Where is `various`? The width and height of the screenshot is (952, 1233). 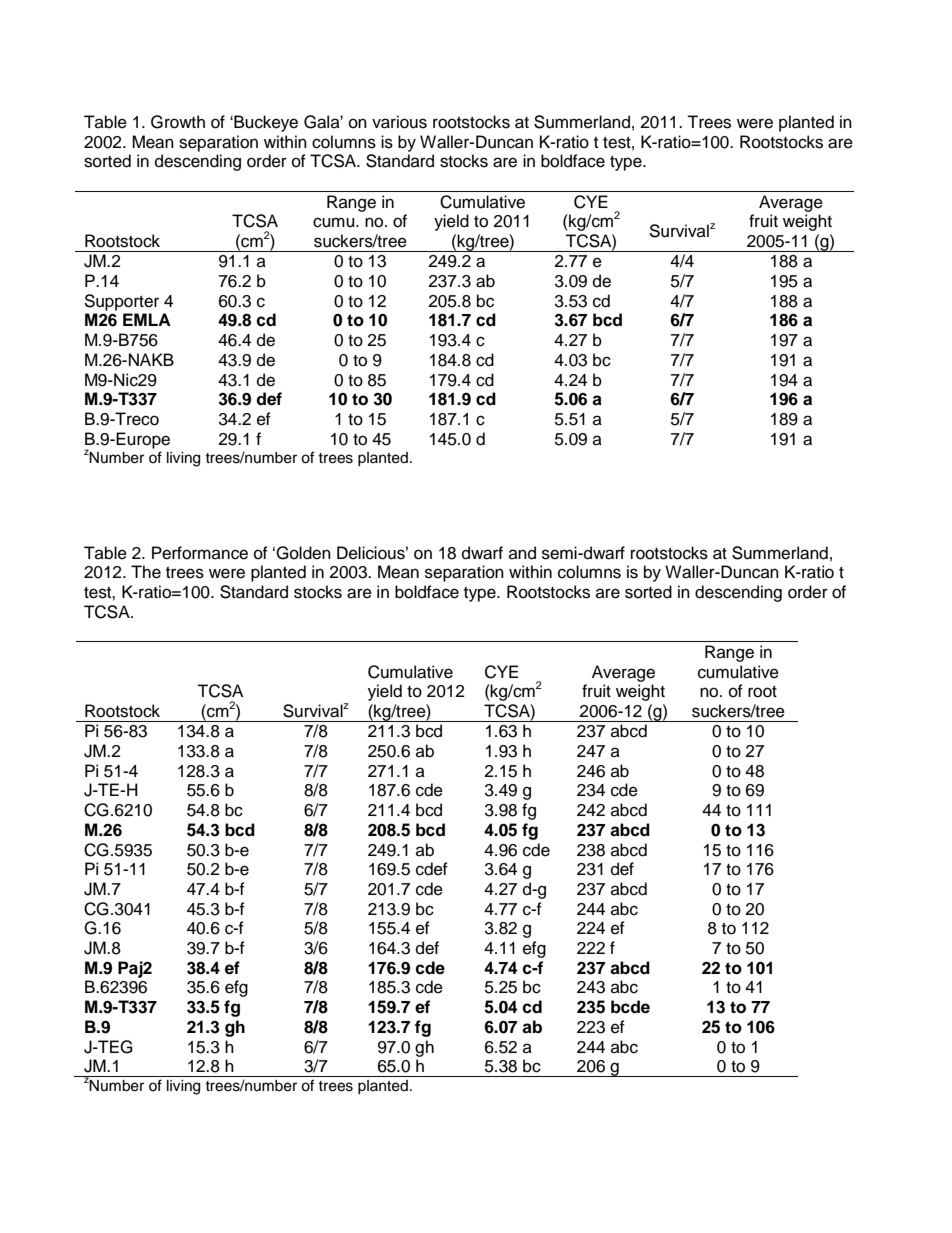 various is located at coordinates (399, 122).
